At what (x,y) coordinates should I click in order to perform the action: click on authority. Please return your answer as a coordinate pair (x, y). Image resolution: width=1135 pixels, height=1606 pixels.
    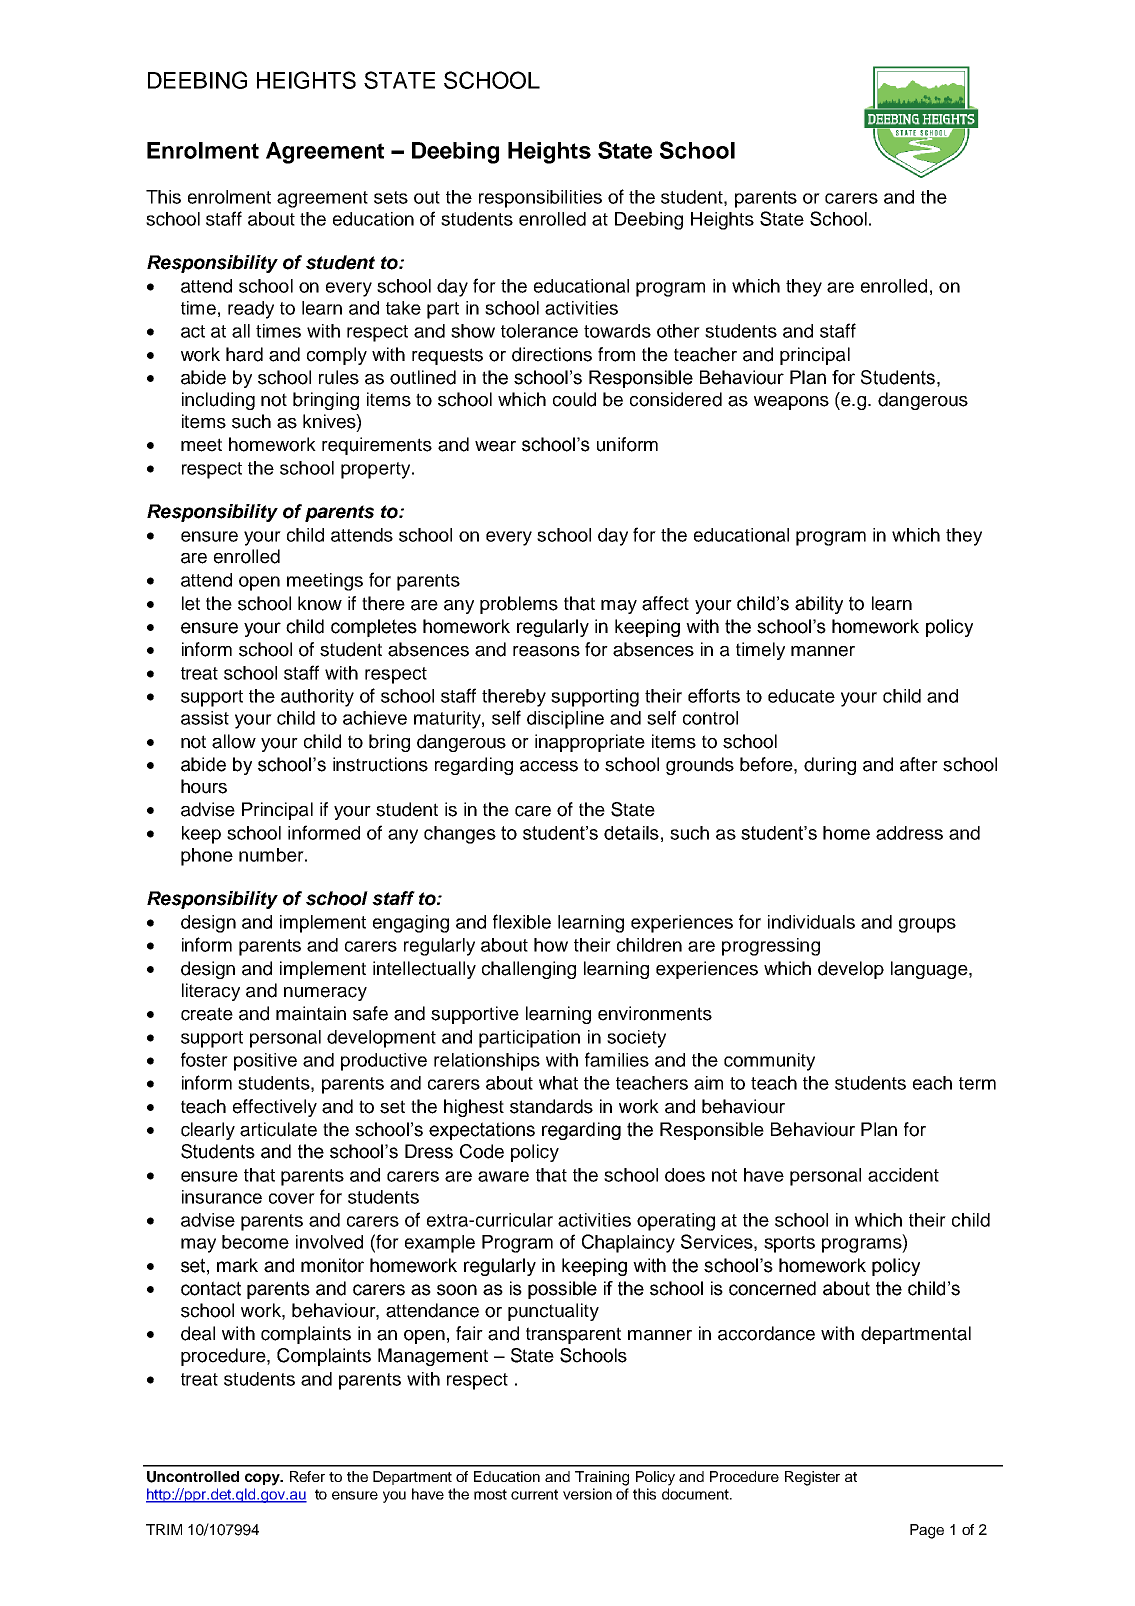
    Looking at the image, I should click on (317, 698).
